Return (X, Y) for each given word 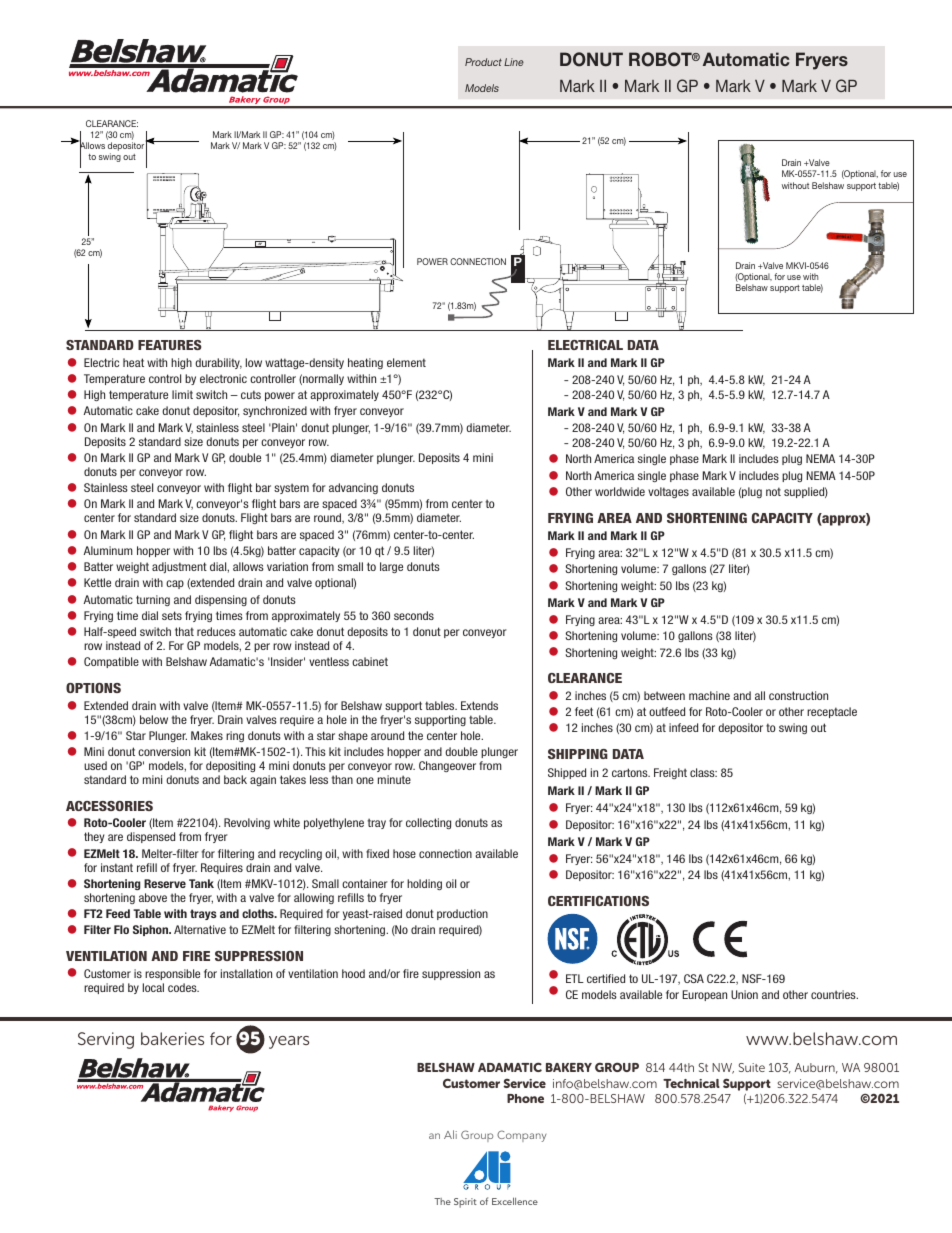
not (773, 491)
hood (353, 973)
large (391, 567)
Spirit (465, 1203)
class (703, 772)
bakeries (172, 1038)
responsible (172, 974)
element (406, 362)
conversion (164, 751)
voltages (668, 492)
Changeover (447, 766)
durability (218, 363)
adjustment (179, 567)
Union (744, 994)
